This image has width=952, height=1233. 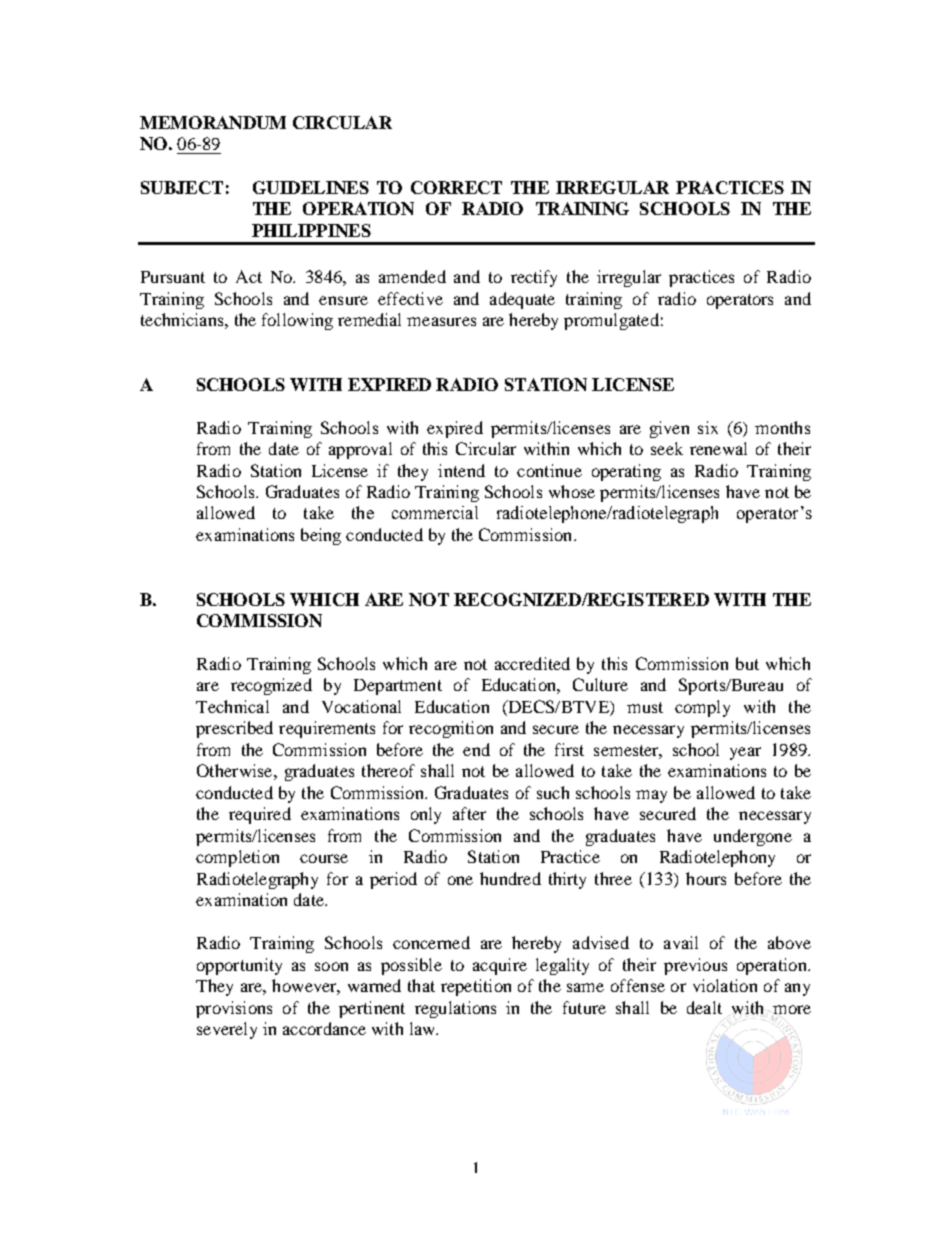 What do you see at coordinates (213, 122) in the image?
I see `MEMORANDUM` at bounding box center [213, 122].
